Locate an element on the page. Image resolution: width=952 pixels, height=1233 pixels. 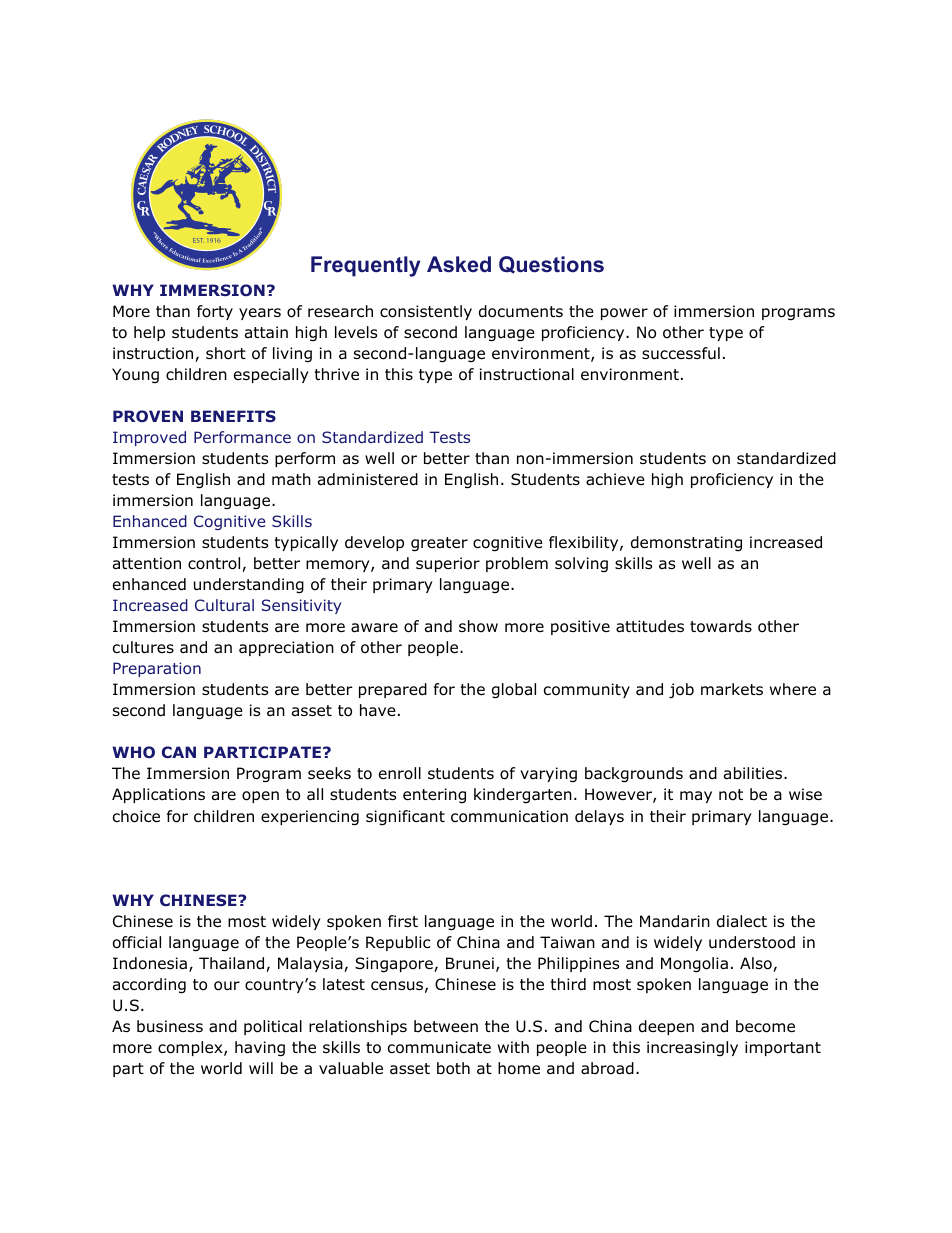
increasingly is located at coordinates (692, 1049).
